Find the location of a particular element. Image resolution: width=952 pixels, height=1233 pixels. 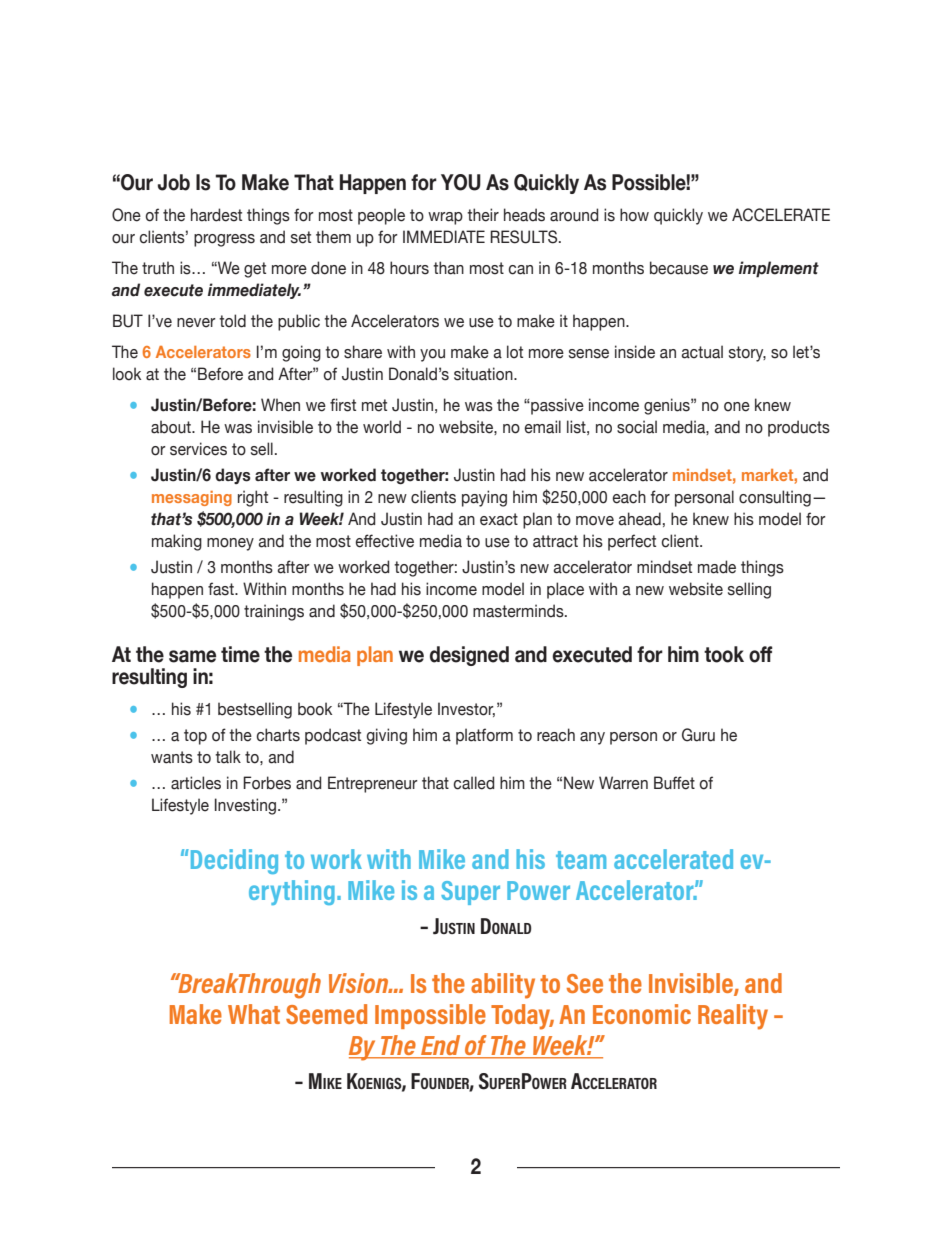

fast is located at coordinates (222, 589).
